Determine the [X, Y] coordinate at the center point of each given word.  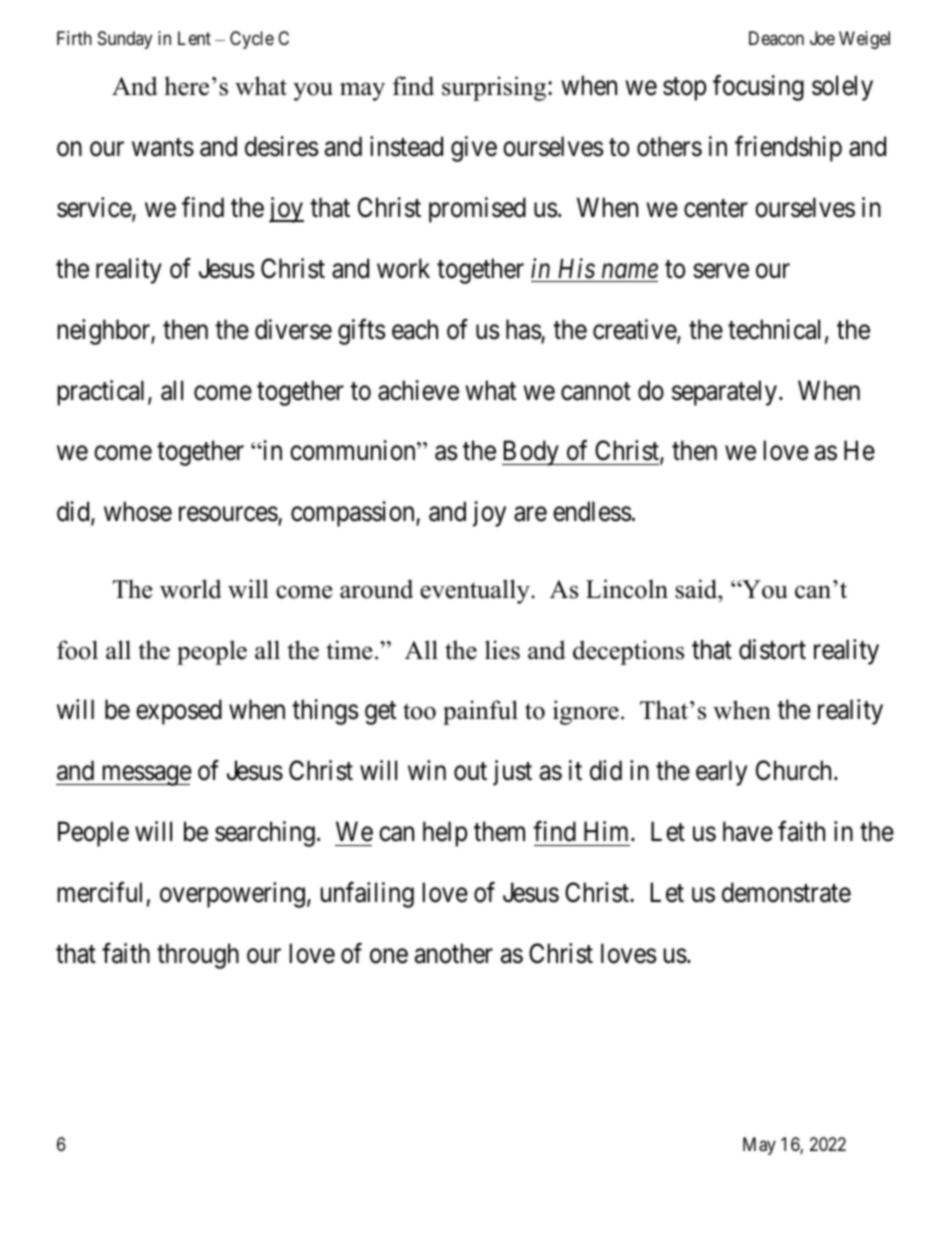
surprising [495, 88]
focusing [758, 88]
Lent [194, 38]
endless [592, 511]
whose [138, 511]
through [198, 956]
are [530, 514]
